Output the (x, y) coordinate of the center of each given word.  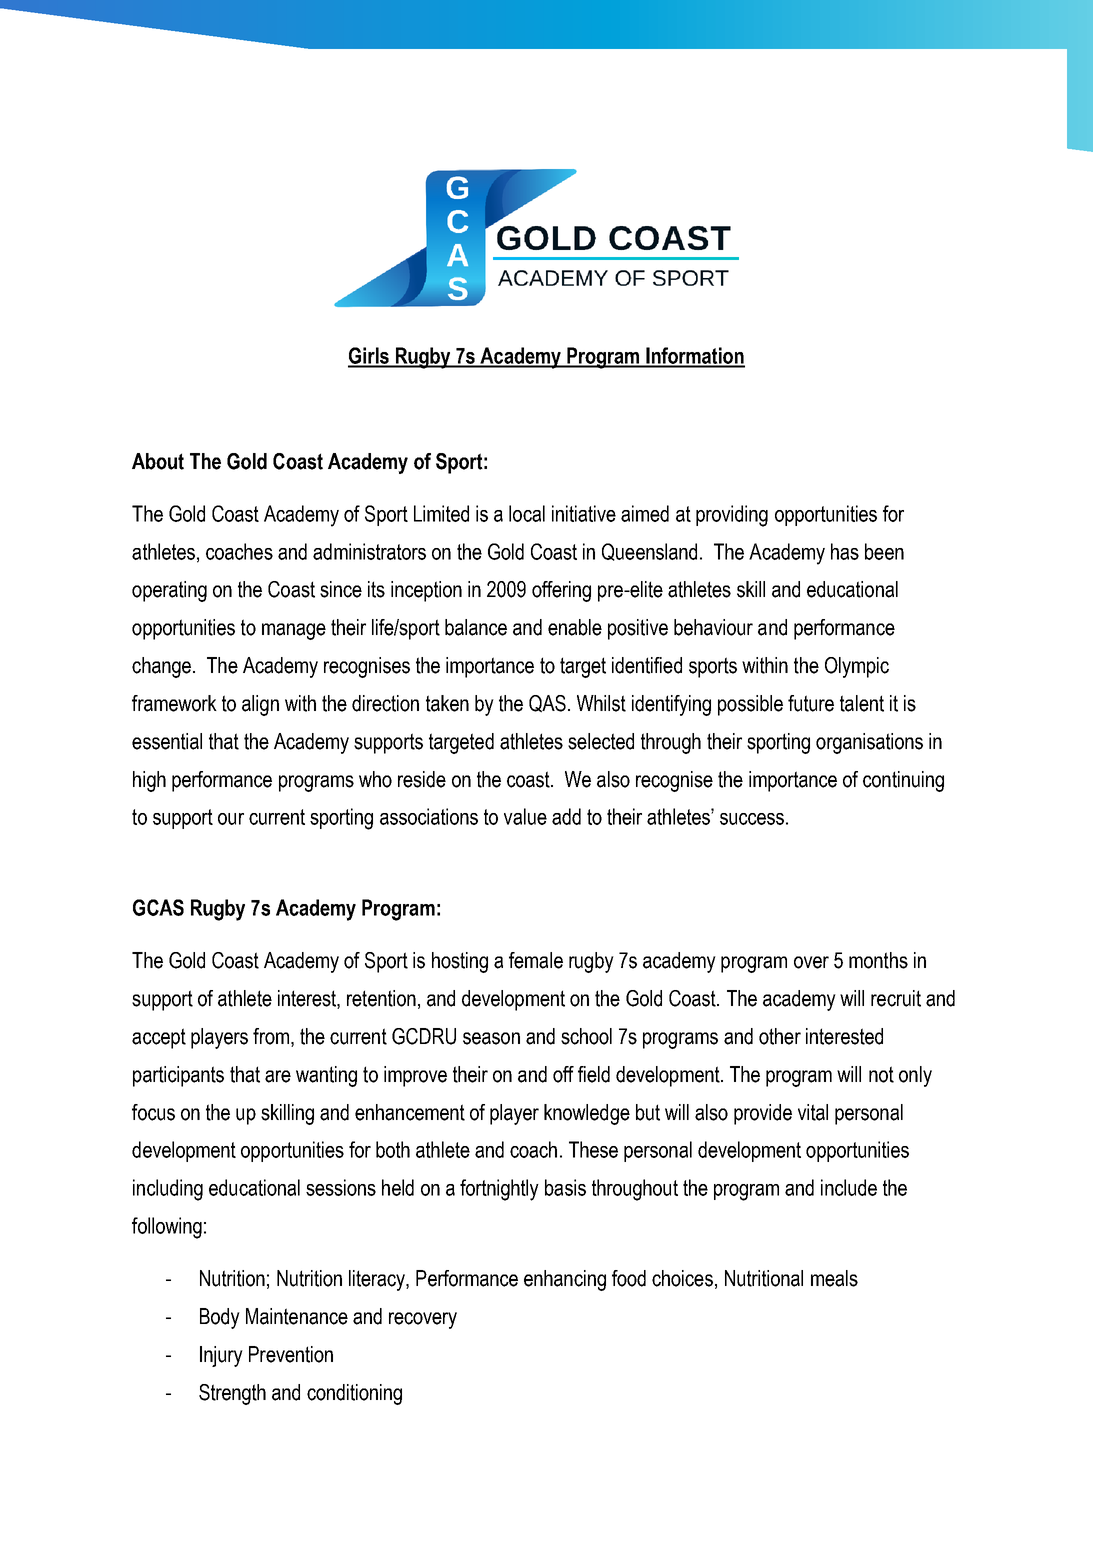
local (527, 513)
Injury (221, 1356)
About (158, 461)
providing (732, 516)
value (525, 816)
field (594, 1074)
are (278, 1076)
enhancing (565, 1280)
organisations (869, 743)
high (149, 781)
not (881, 1074)
